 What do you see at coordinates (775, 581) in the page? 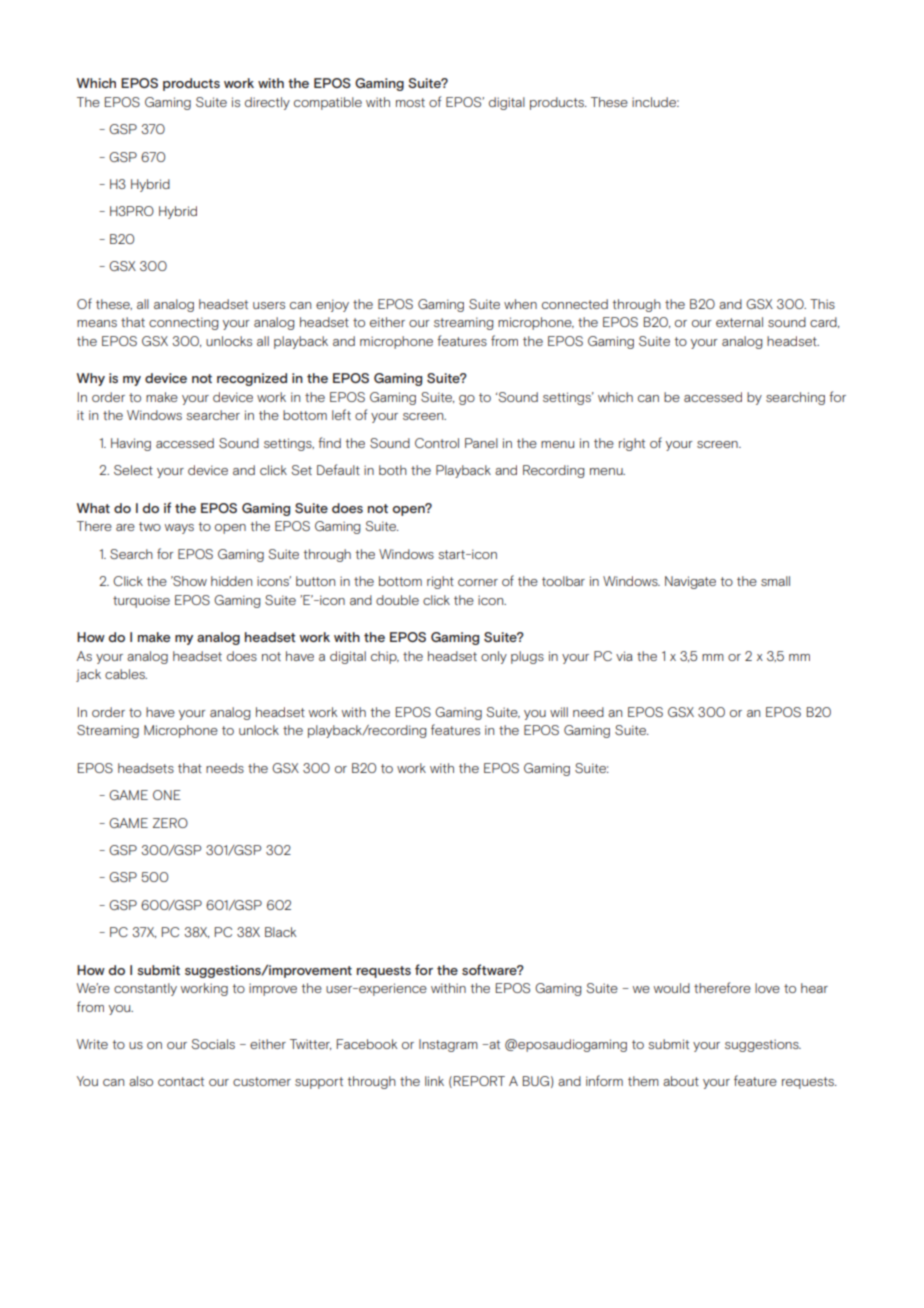
I see `small` at bounding box center [775, 581].
